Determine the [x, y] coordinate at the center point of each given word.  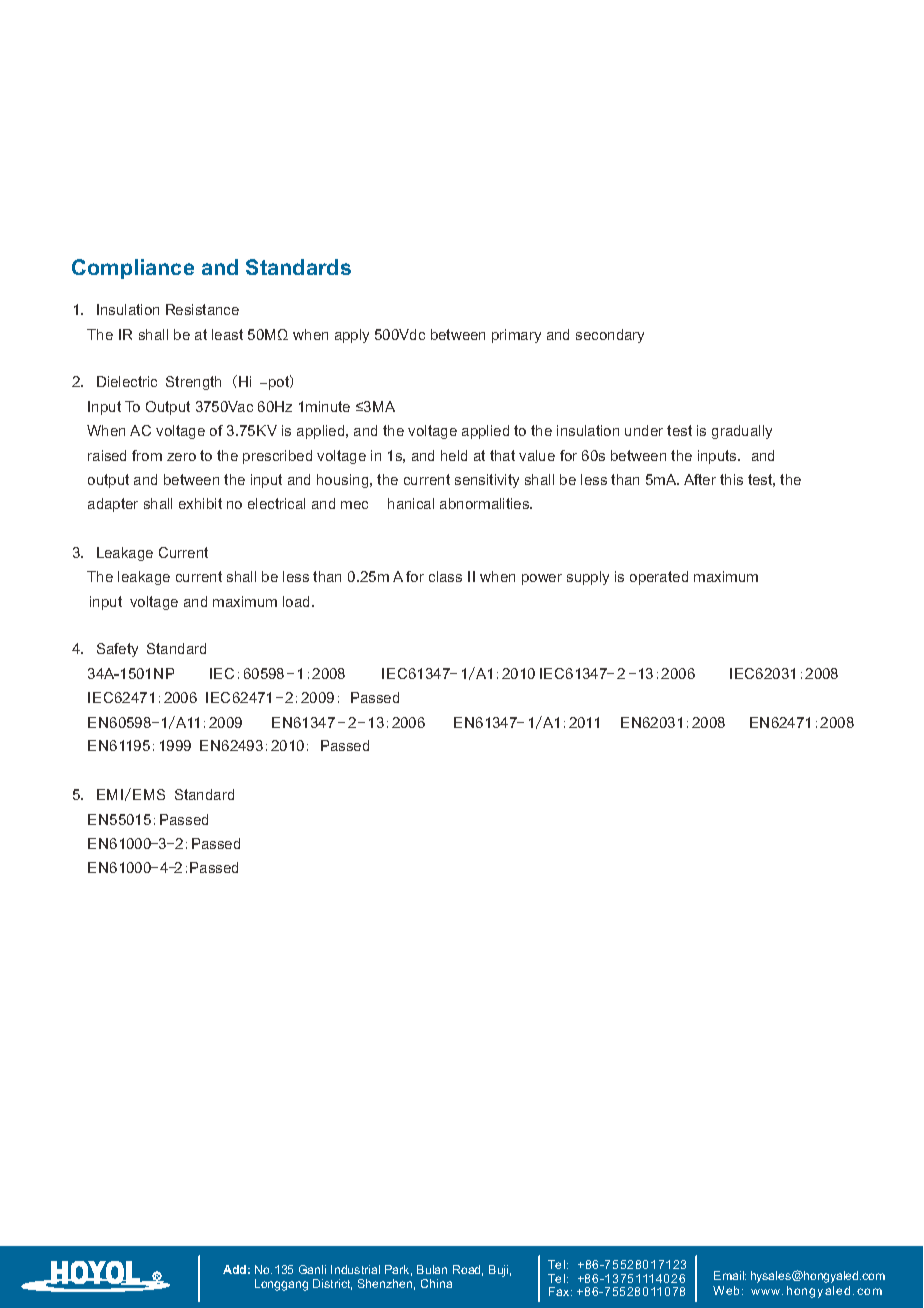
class [445, 576]
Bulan [432, 1269]
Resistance [202, 309]
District [332, 1284]
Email [730, 1275]
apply [352, 336]
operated [659, 578]
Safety [117, 650]
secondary [610, 336]
